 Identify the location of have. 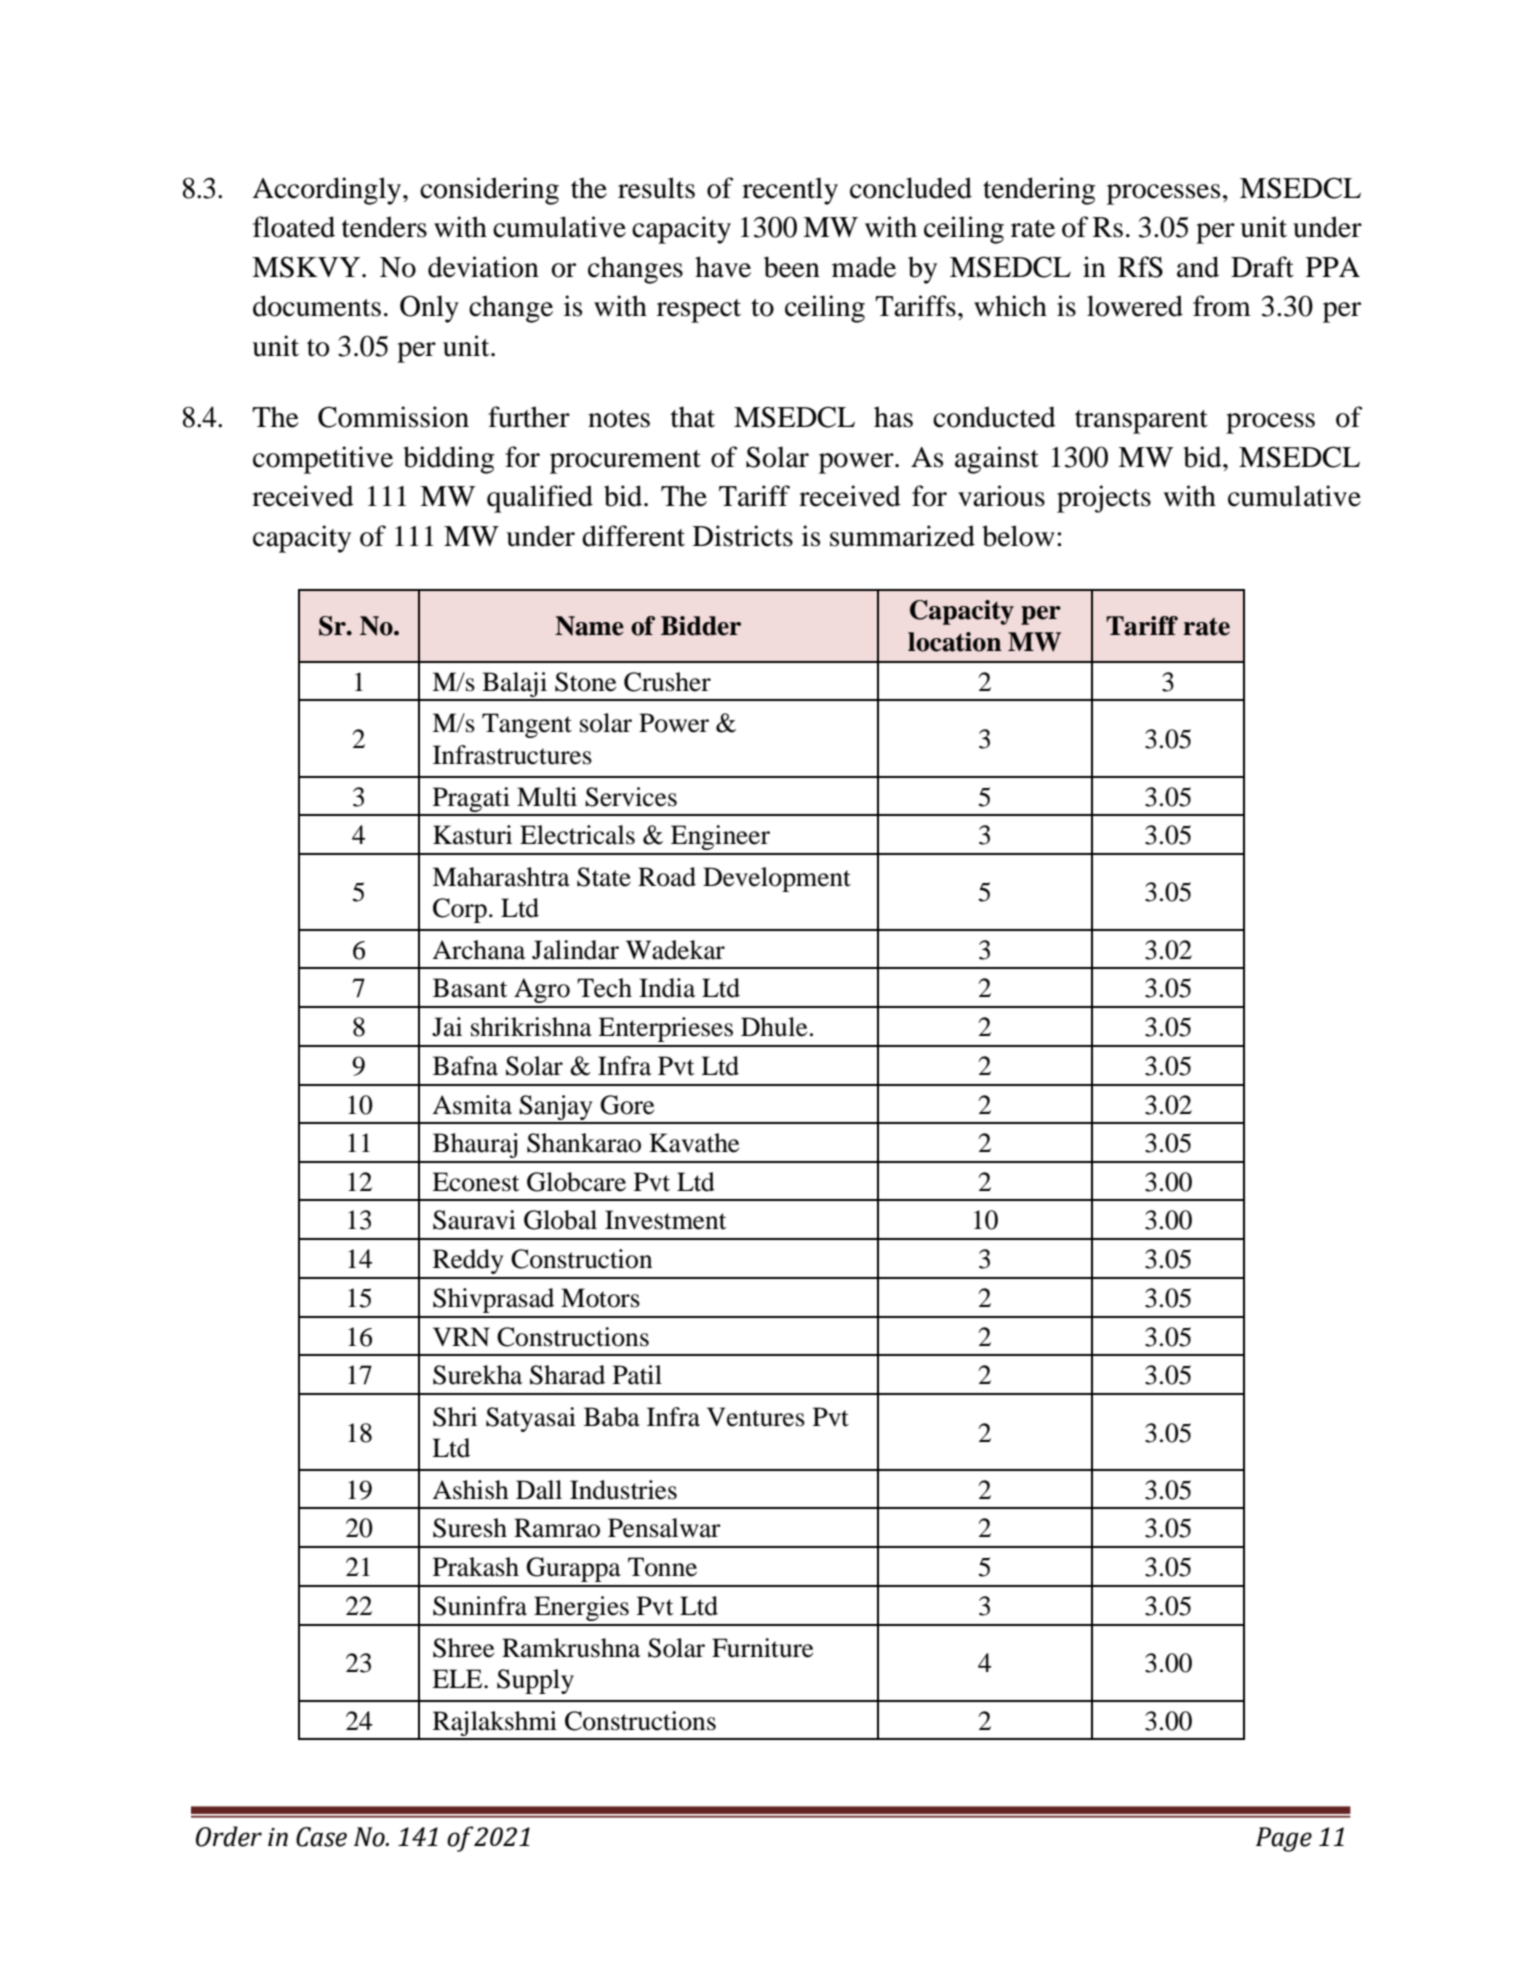
(723, 267).
